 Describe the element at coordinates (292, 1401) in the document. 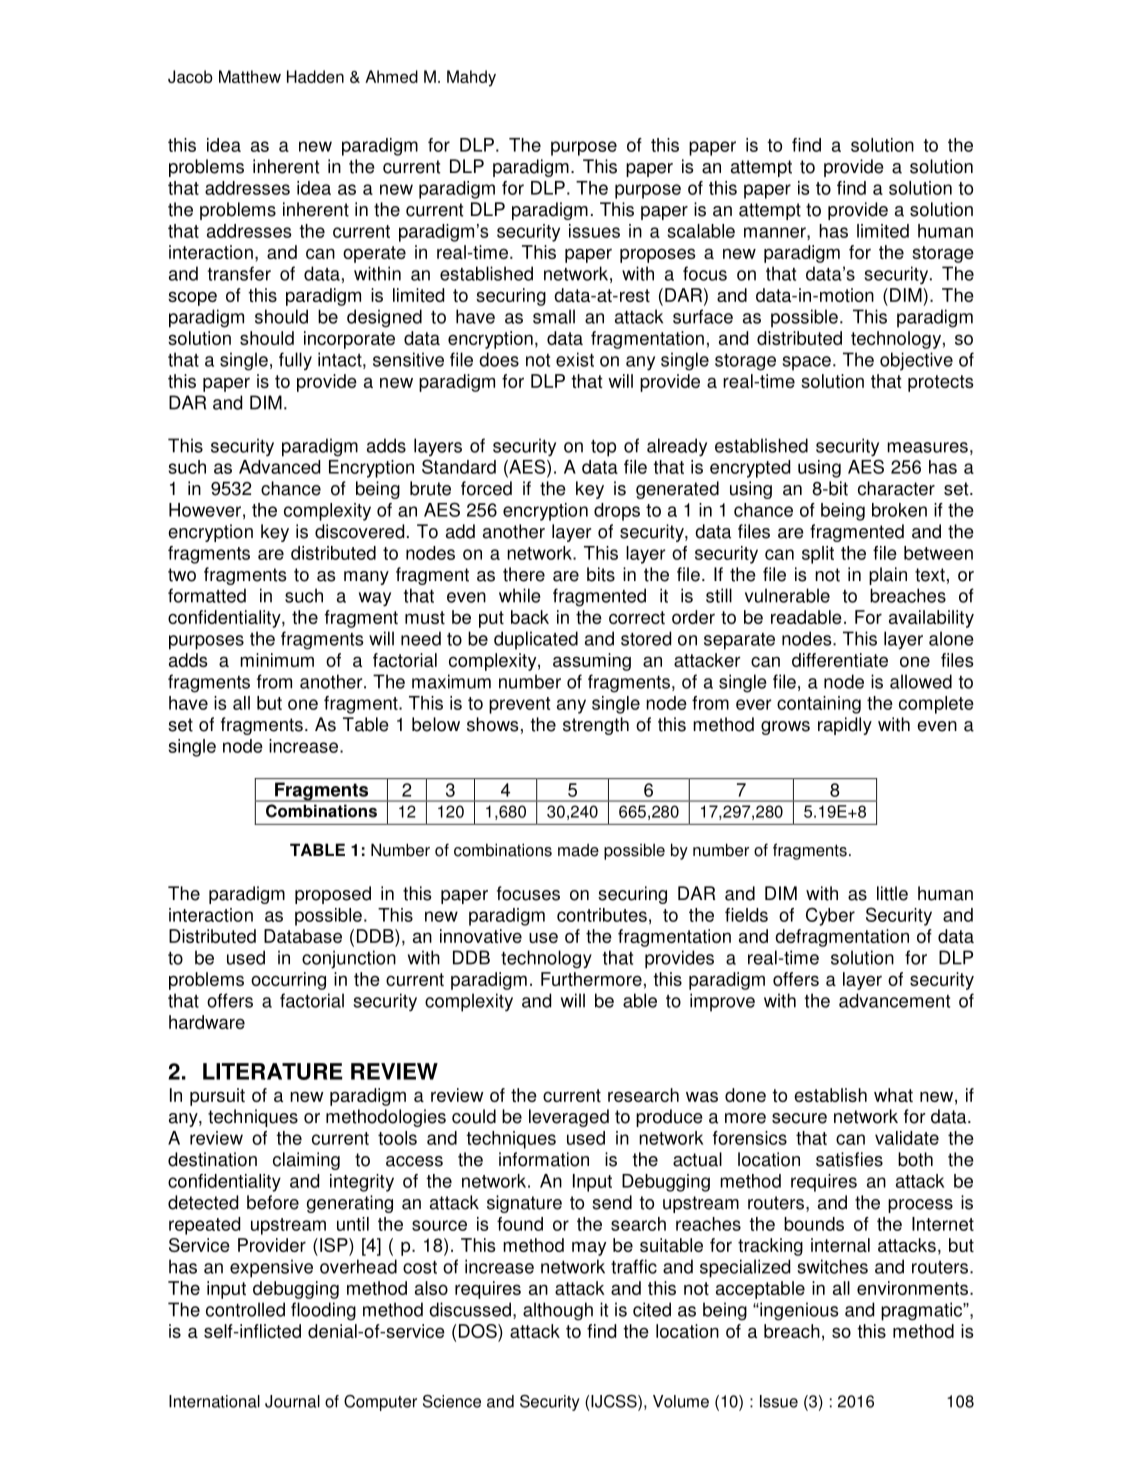

I see `Journal` at that location.
